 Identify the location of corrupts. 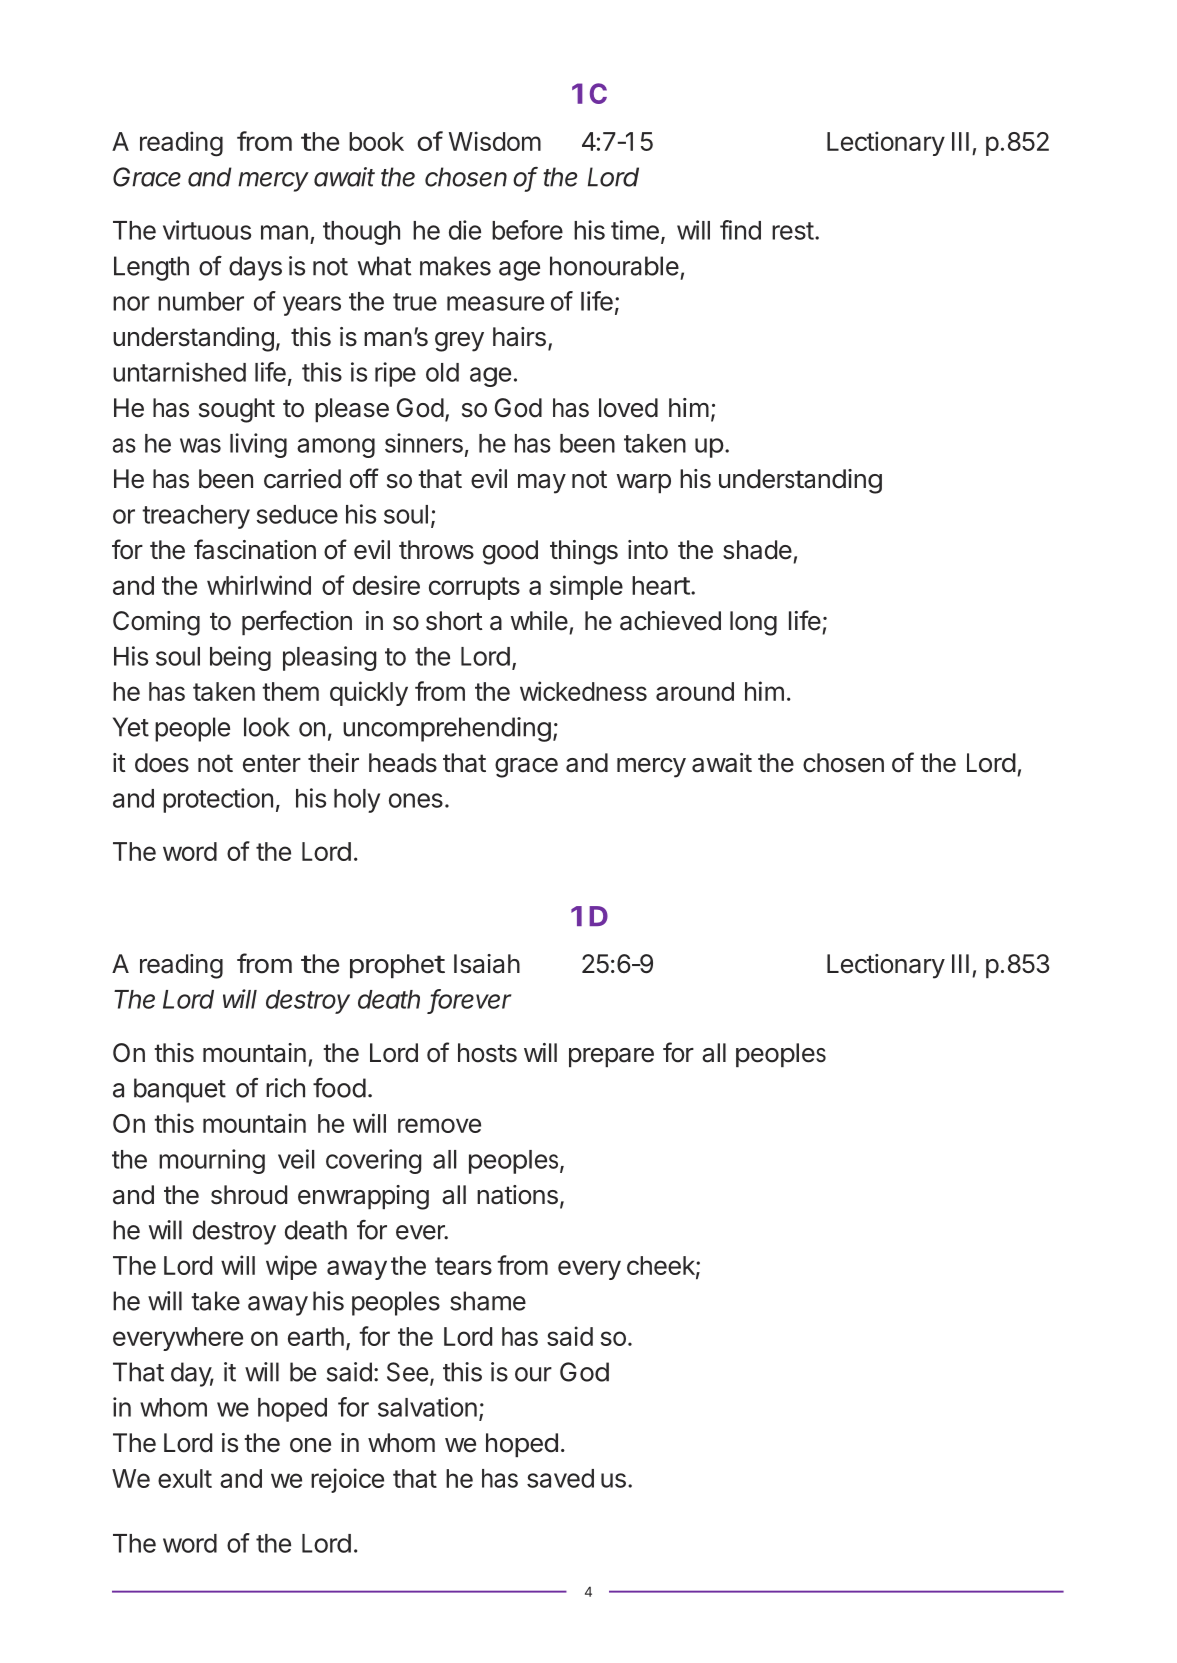
(474, 588).
